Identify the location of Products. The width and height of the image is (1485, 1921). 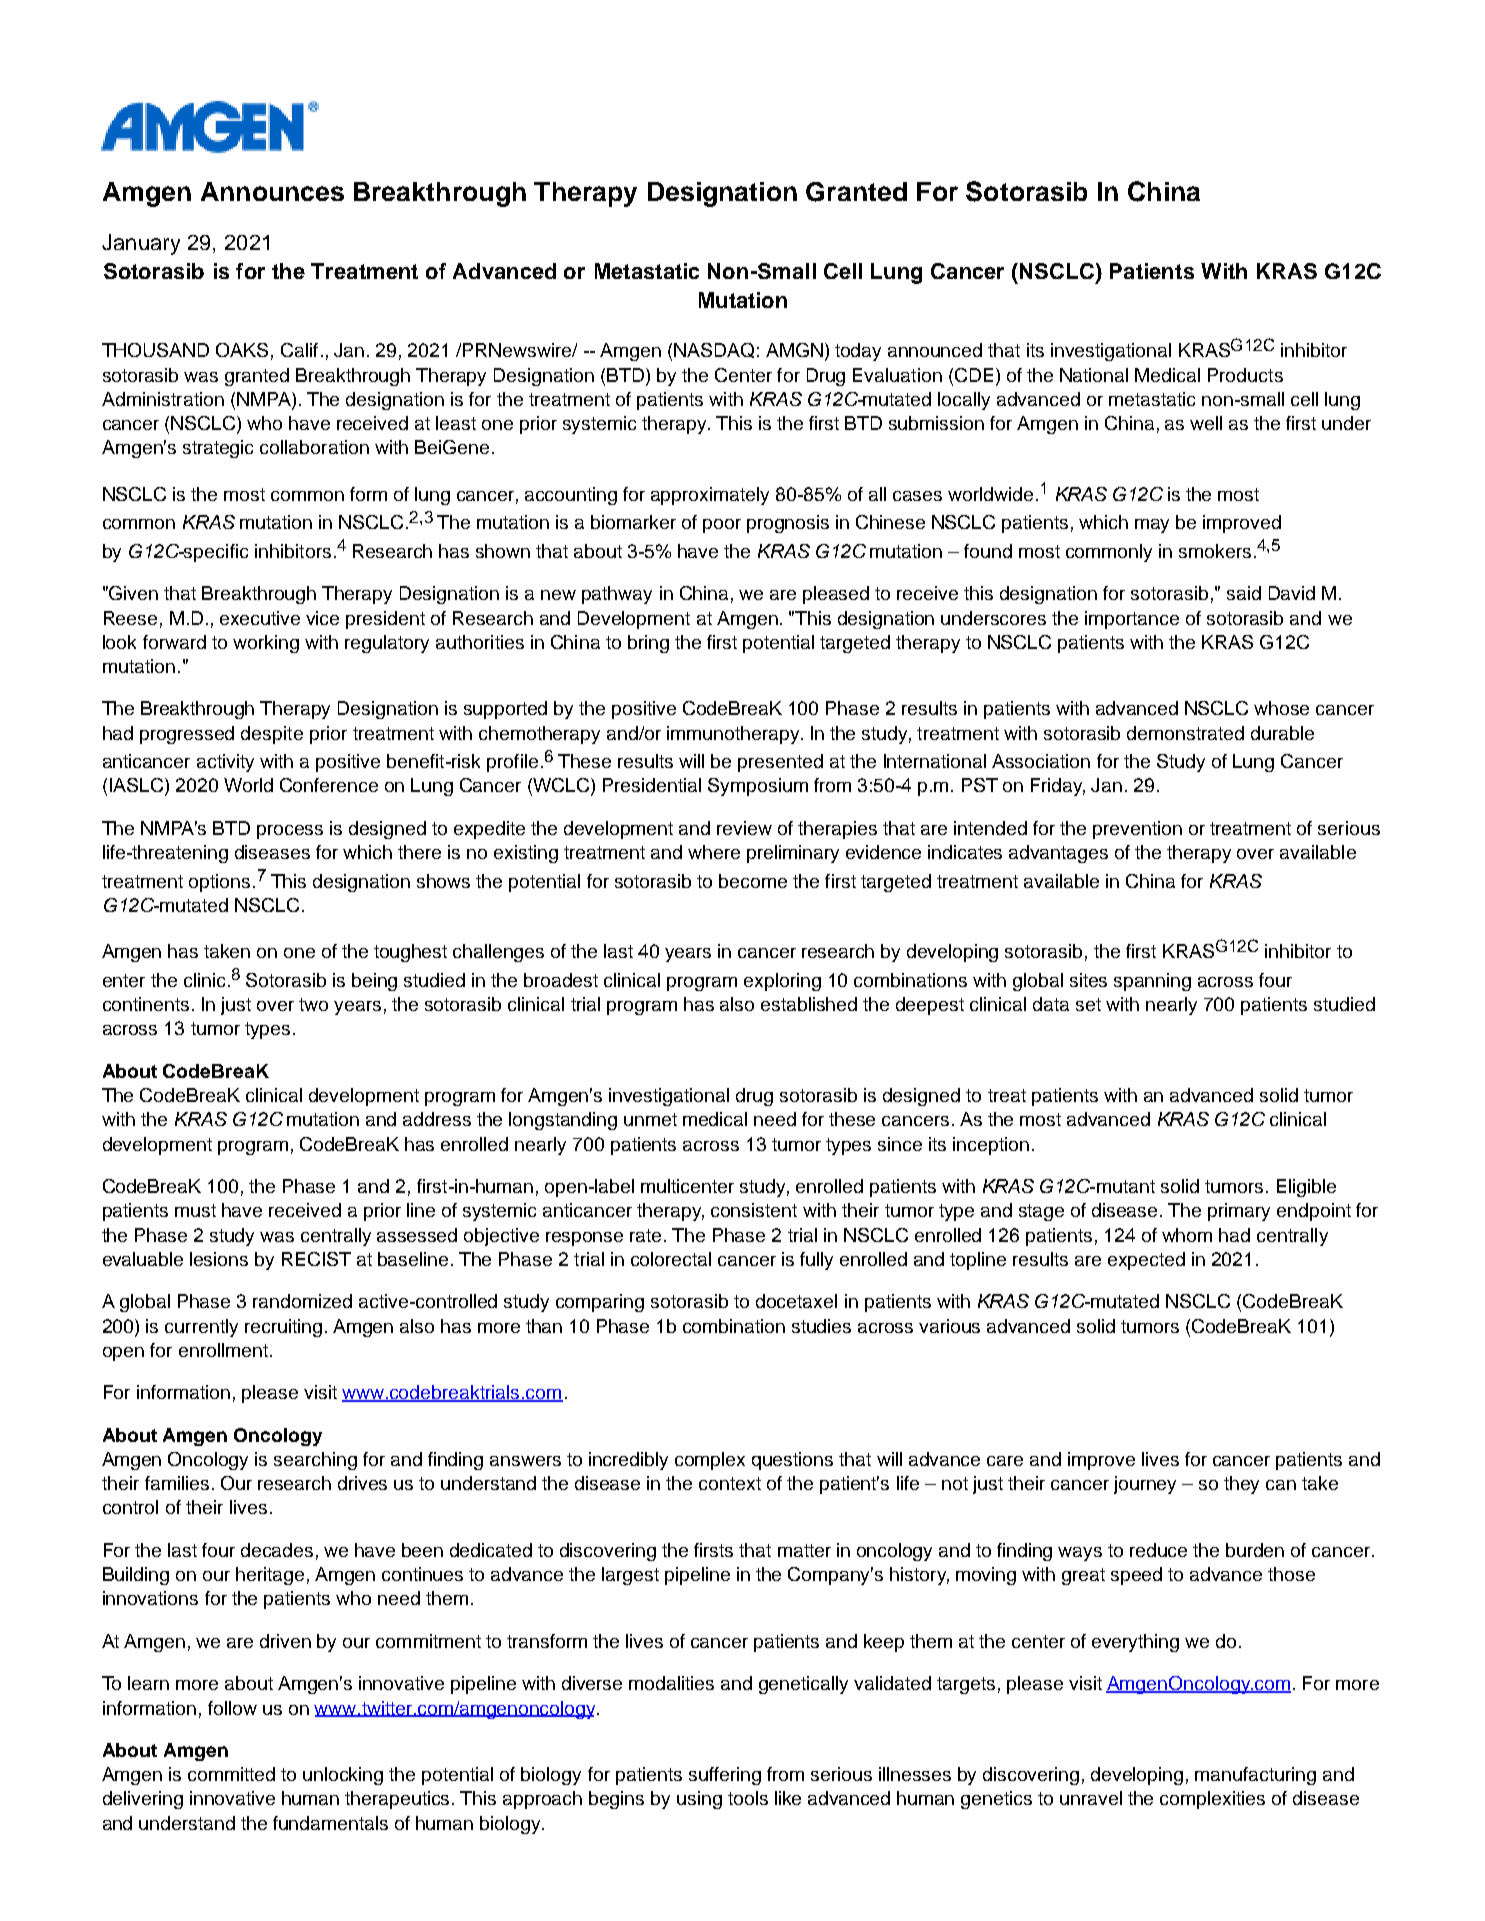
(1245, 375).
